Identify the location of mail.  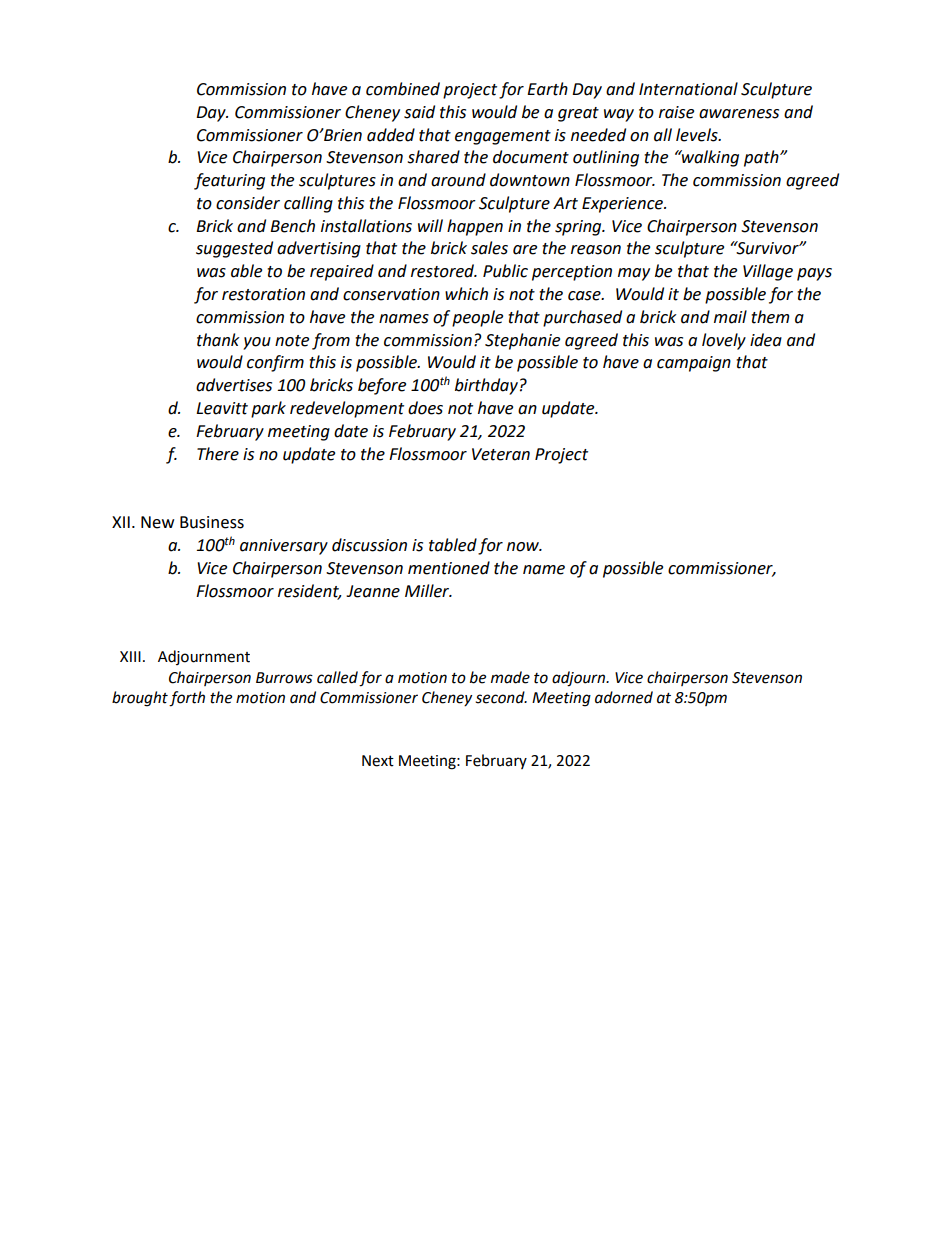
(730, 317).
